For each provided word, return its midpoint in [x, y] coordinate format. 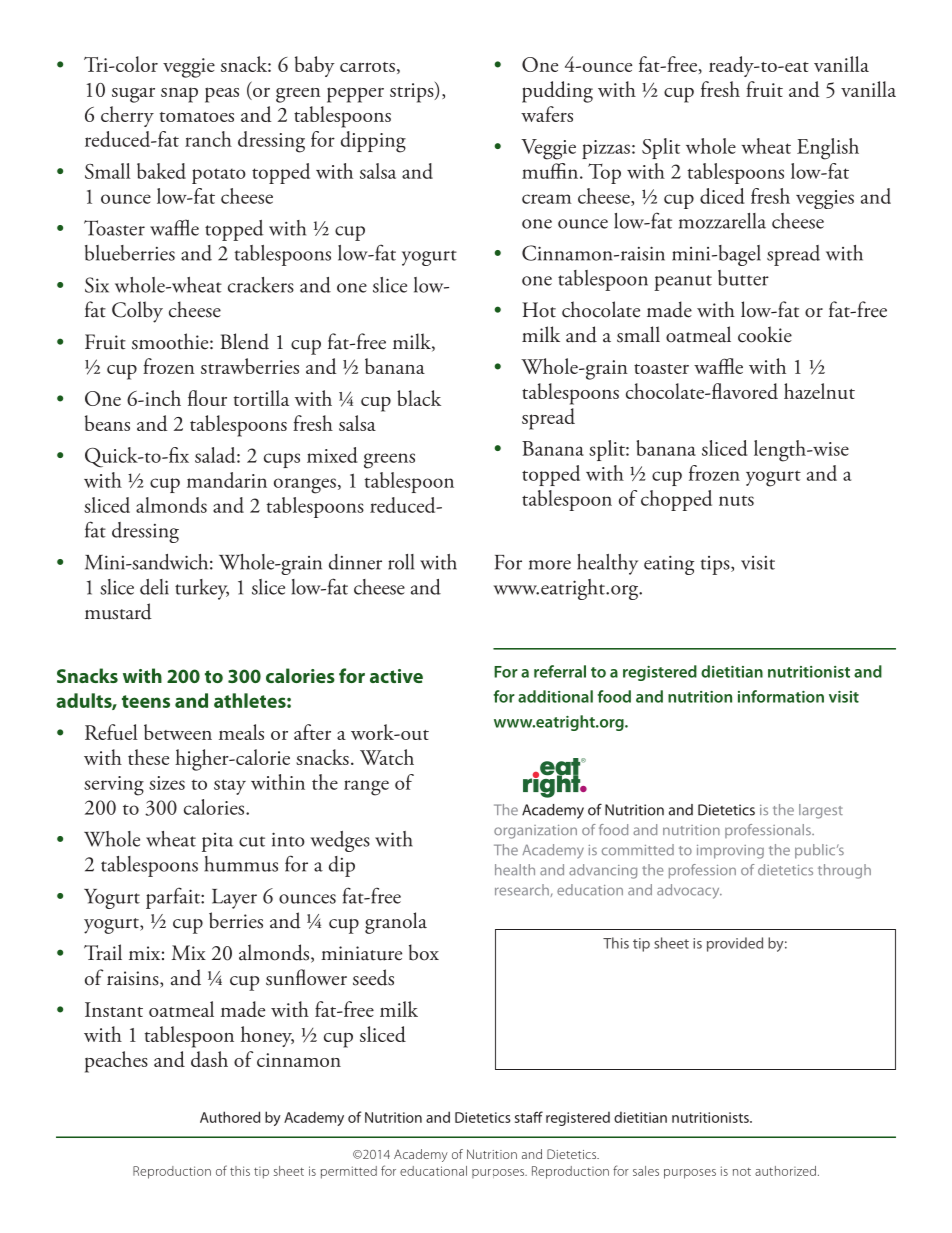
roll [401, 562]
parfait [174, 898]
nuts [736, 501]
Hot [539, 310]
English [828, 149]
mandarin [227, 480]
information [781, 696]
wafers [547, 114]
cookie [765, 334]
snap [179, 95]
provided [735, 944]
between [178, 732]
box [424, 952]
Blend [245, 341]
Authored [230, 1117]
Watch [387, 757]
